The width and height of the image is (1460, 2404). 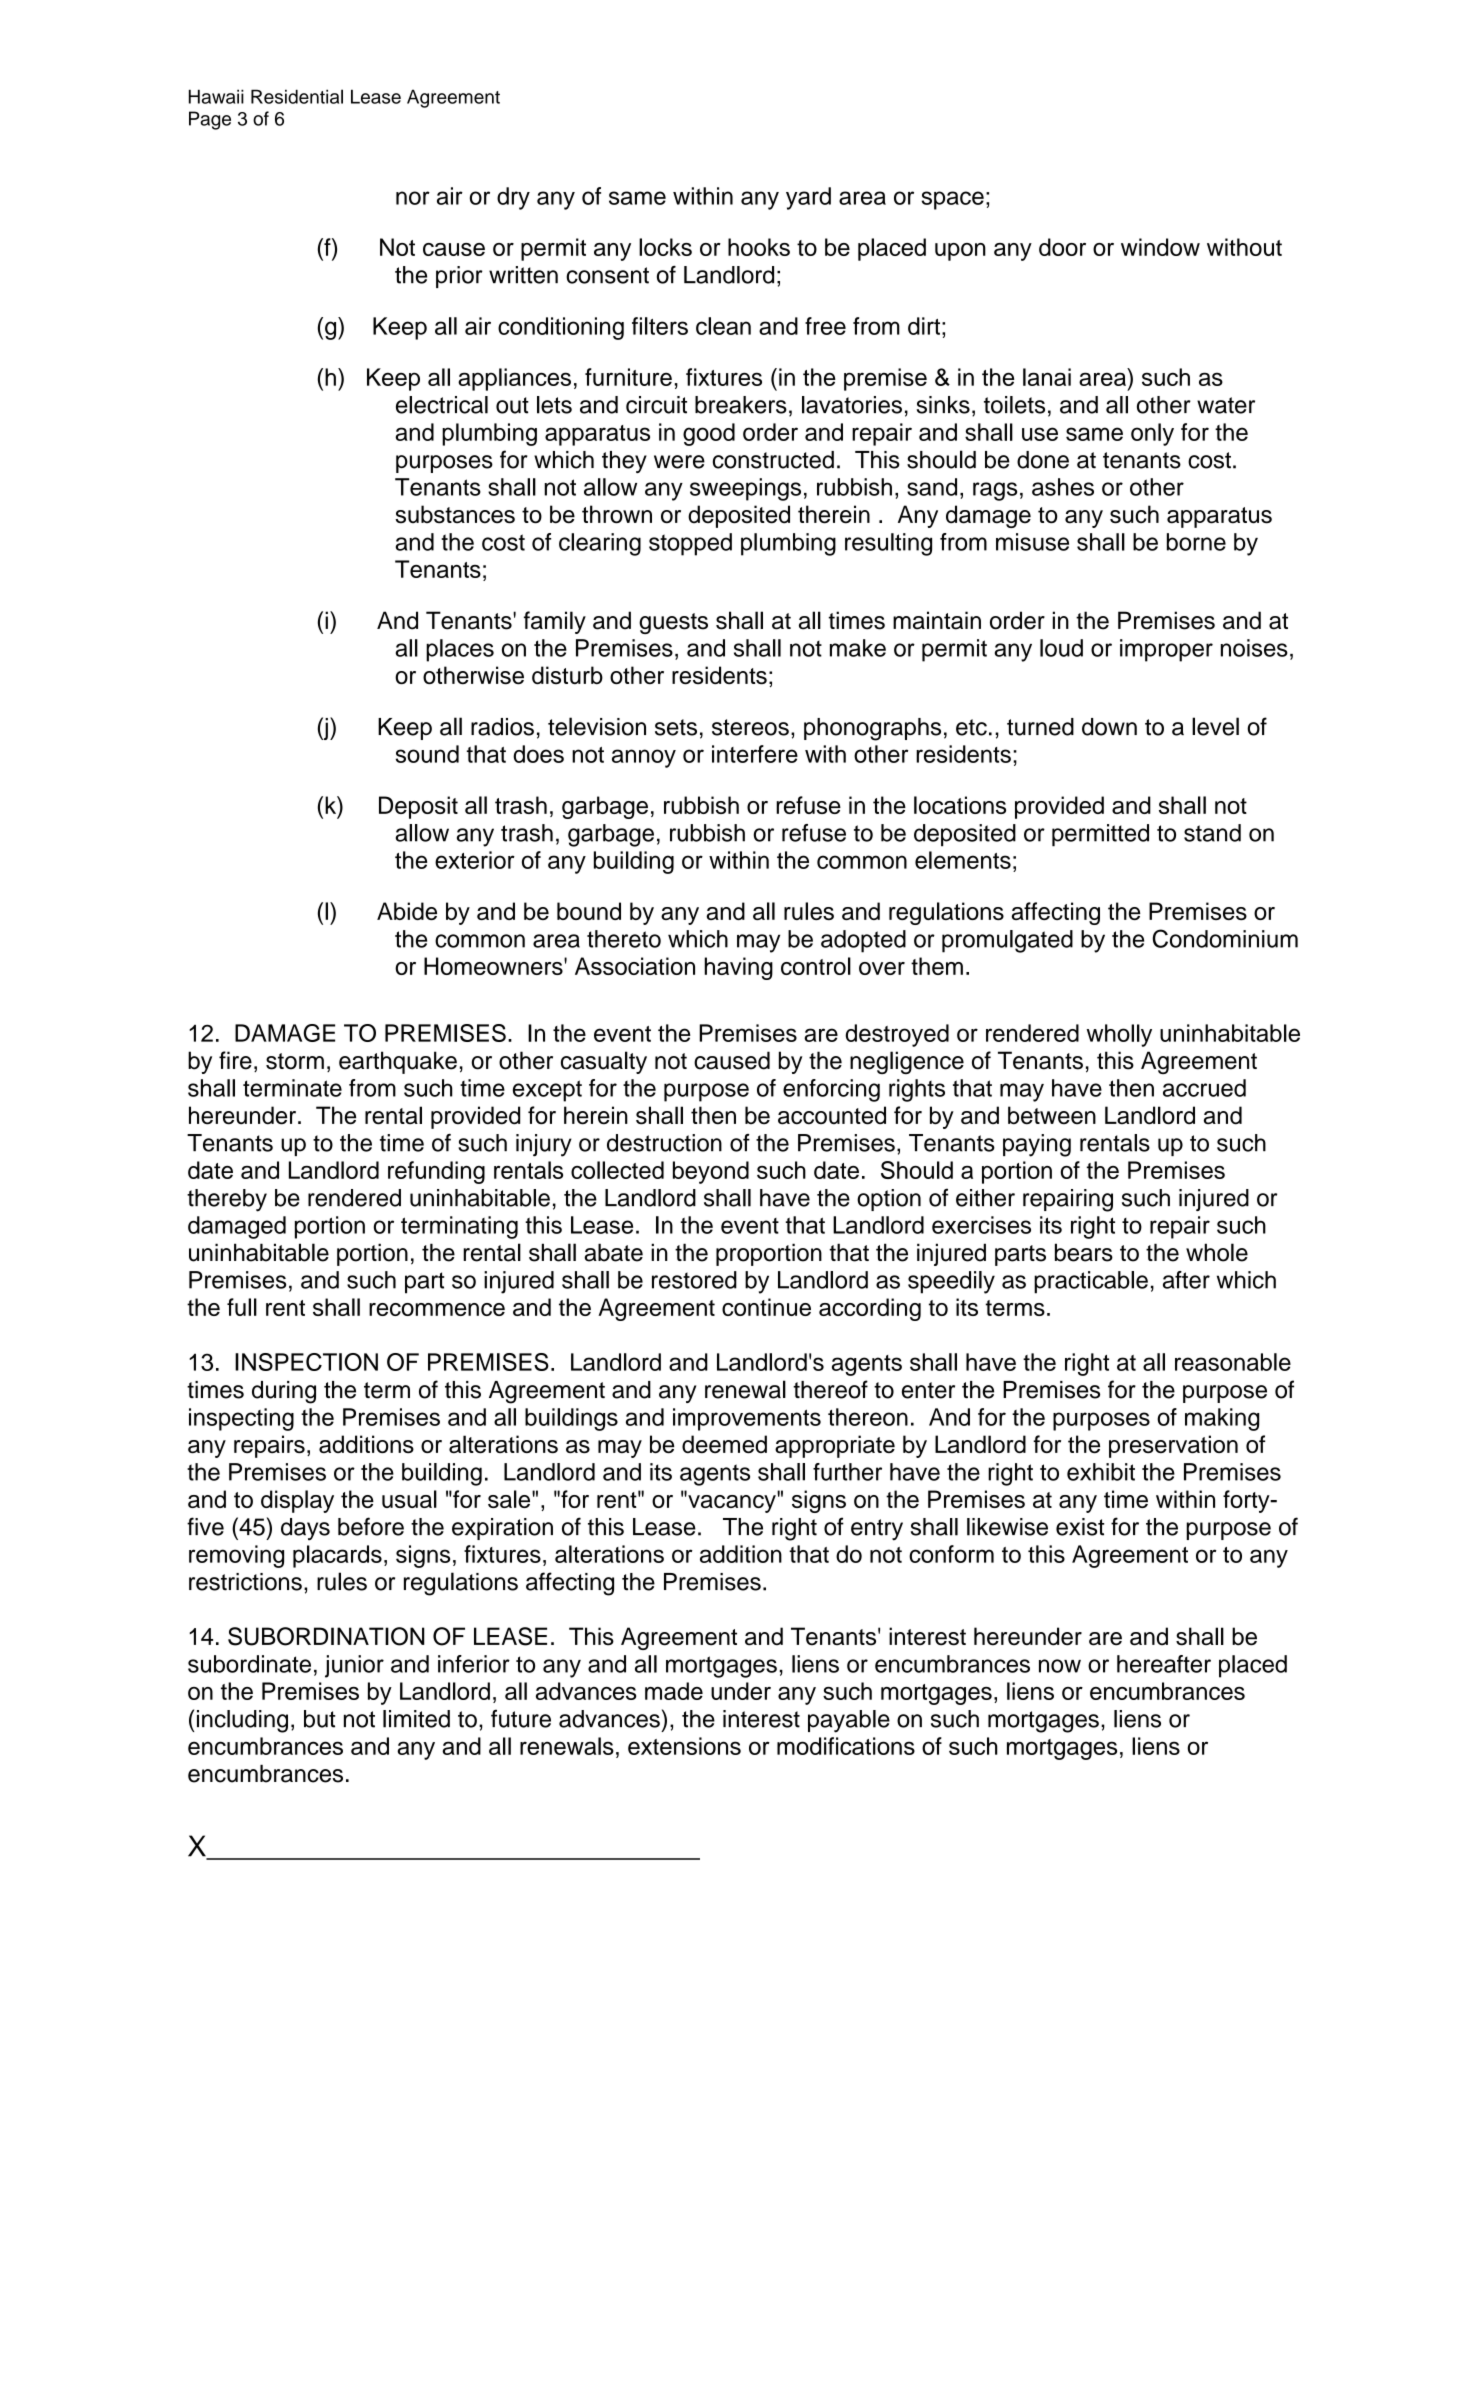 What do you see at coordinates (1225, 938) in the image?
I see `Condominium` at bounding box center [1225, 938].
